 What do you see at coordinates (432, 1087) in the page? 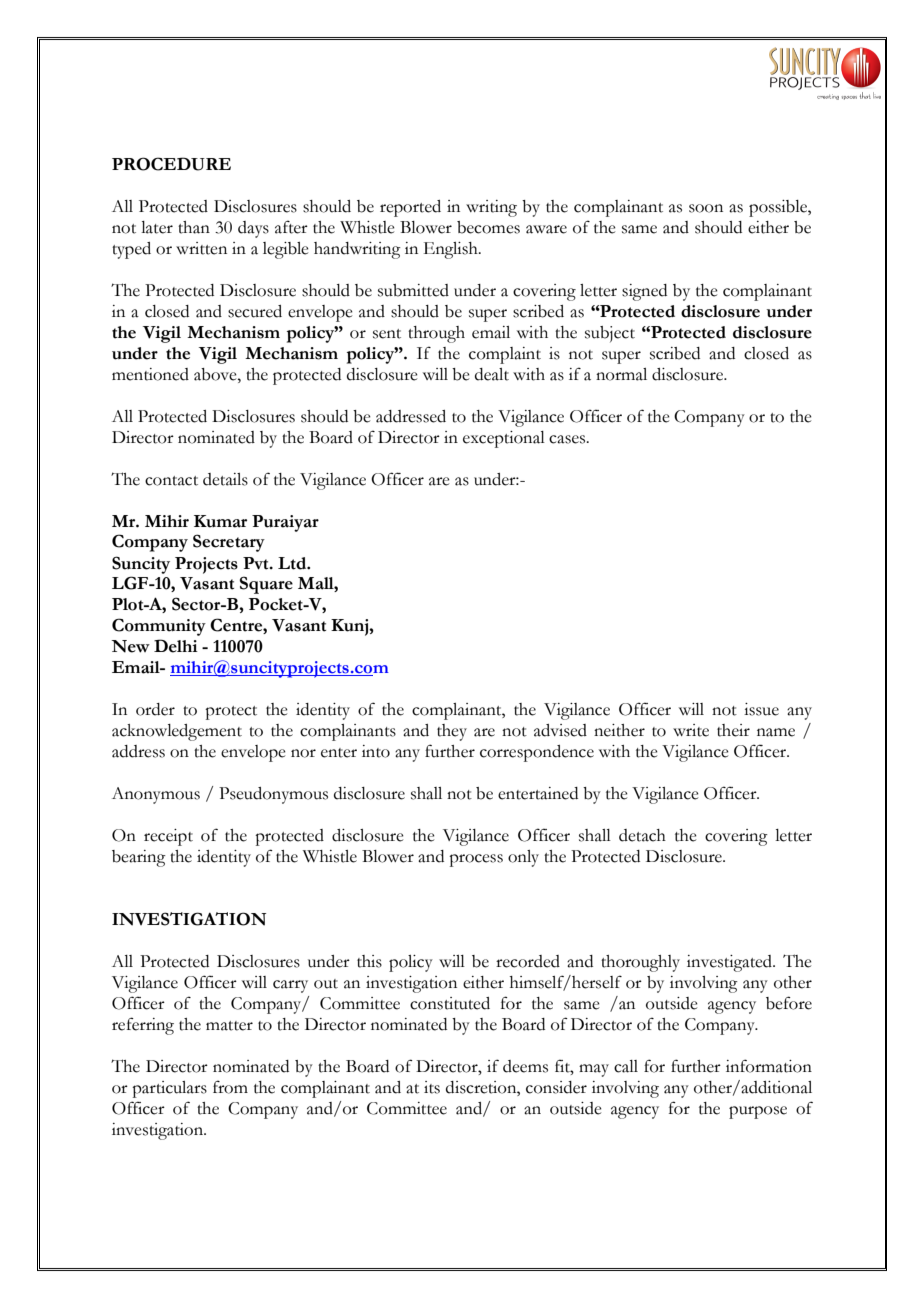
I see `its` at bounding box center [432, 1087].
